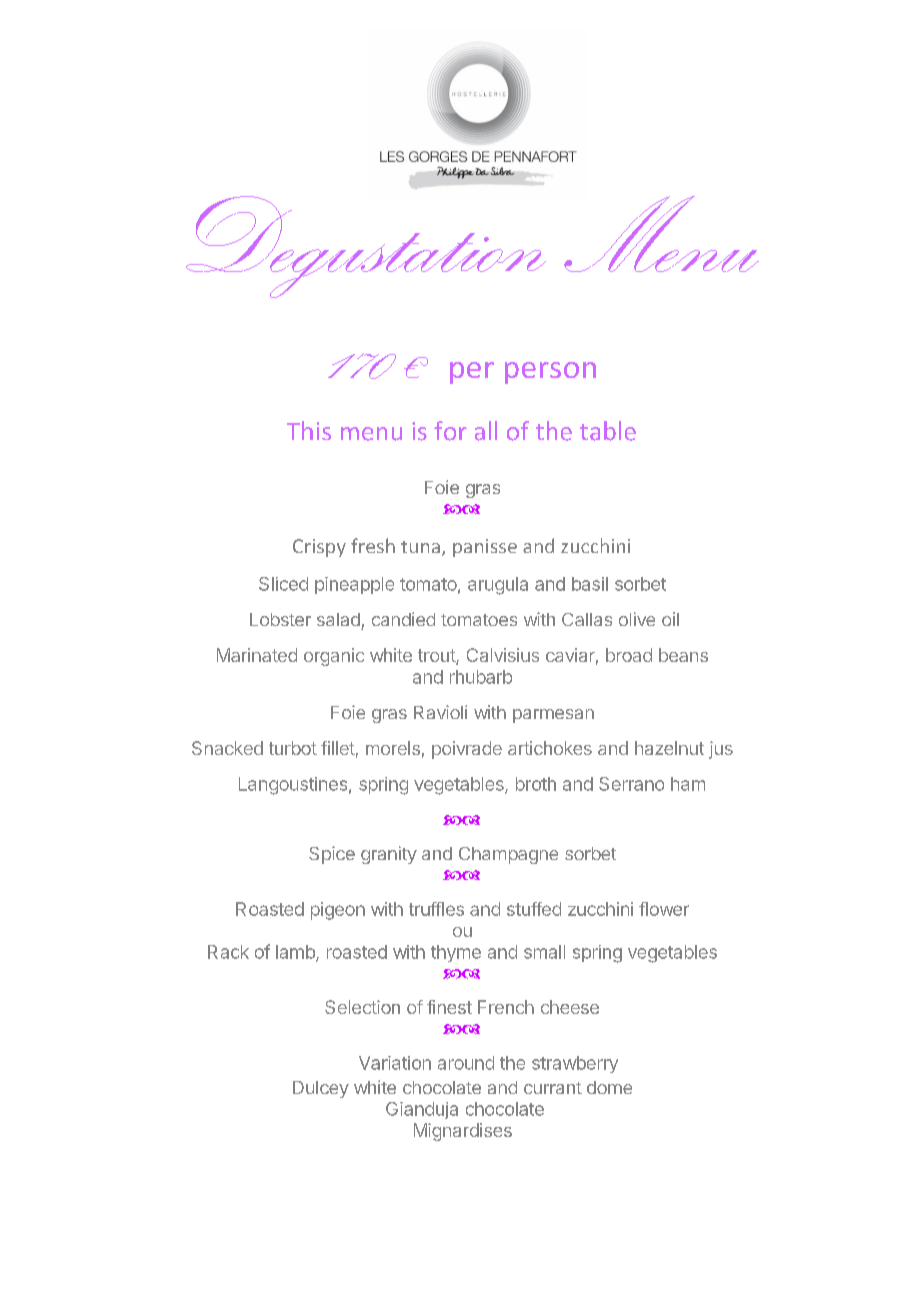 The image size is (924, 1308). What do you see at coordinates (395, 1063) in the screenshot?
I see `Variation` at bounding box center [395, 1063].
